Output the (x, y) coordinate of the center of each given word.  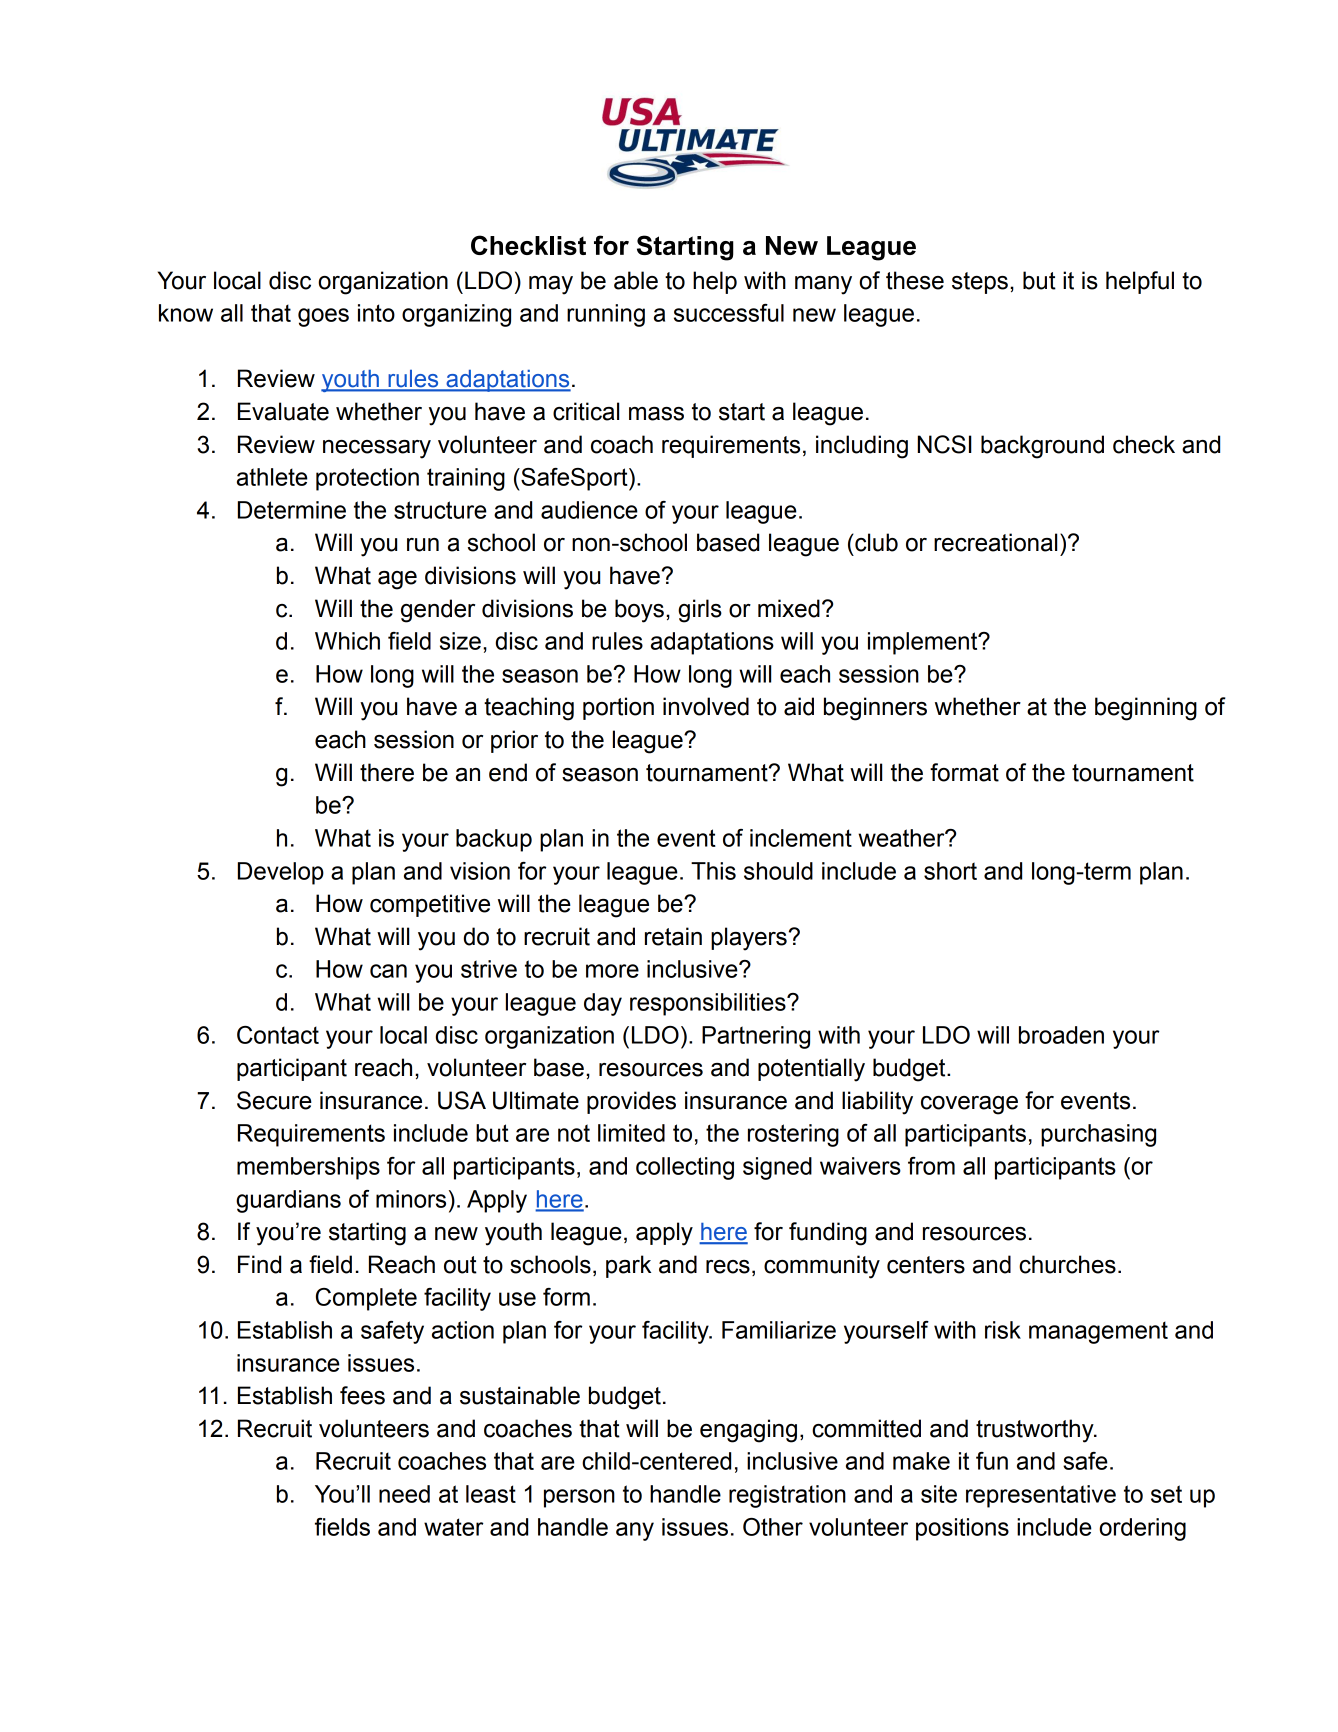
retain (673, 936)
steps (980, 283)
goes (323, 317)
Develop (281, 873)
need (404, 1494)
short (950, 871)
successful (729, 313)
